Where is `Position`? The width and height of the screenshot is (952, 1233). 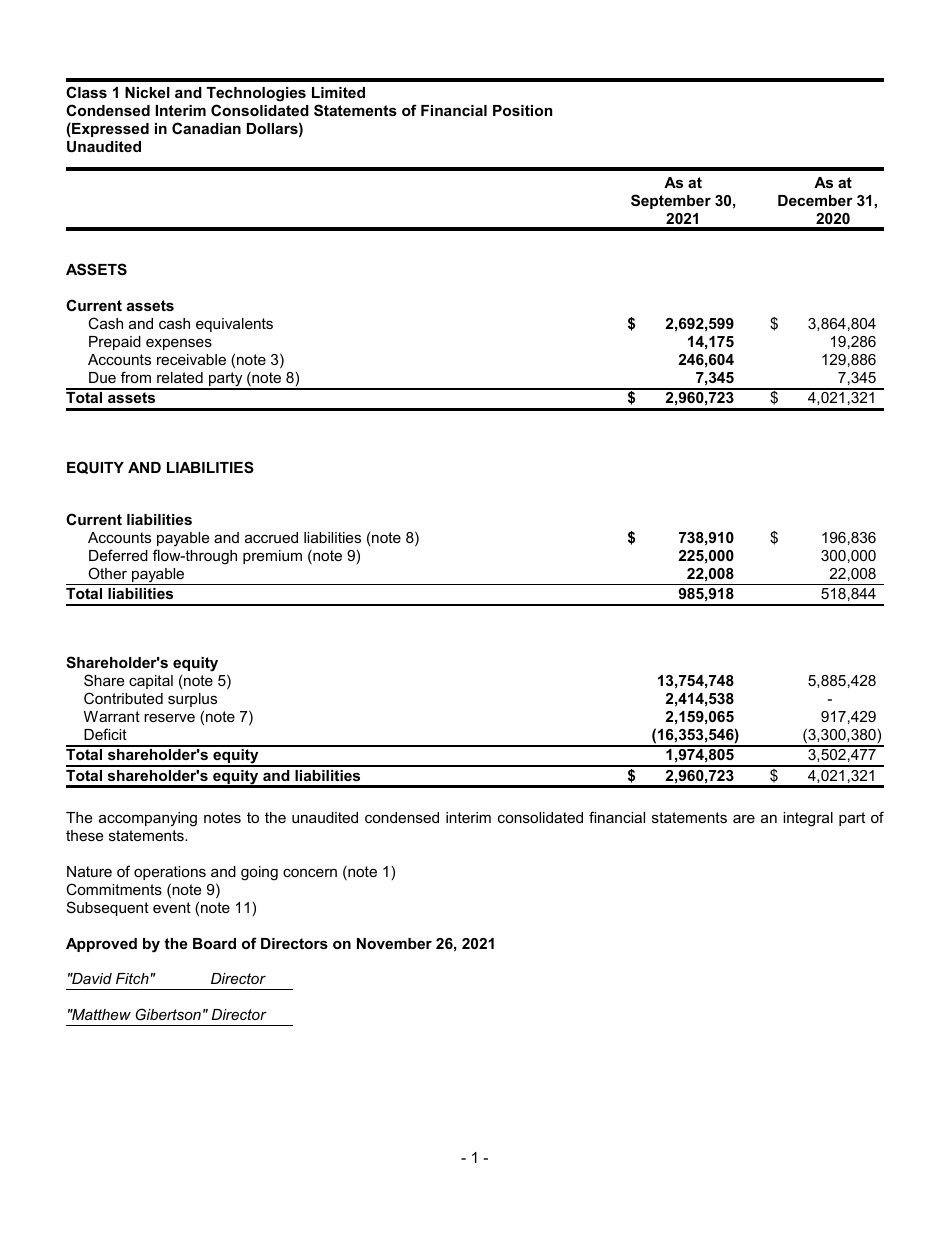
Position is located at coordinates (522, 110).
